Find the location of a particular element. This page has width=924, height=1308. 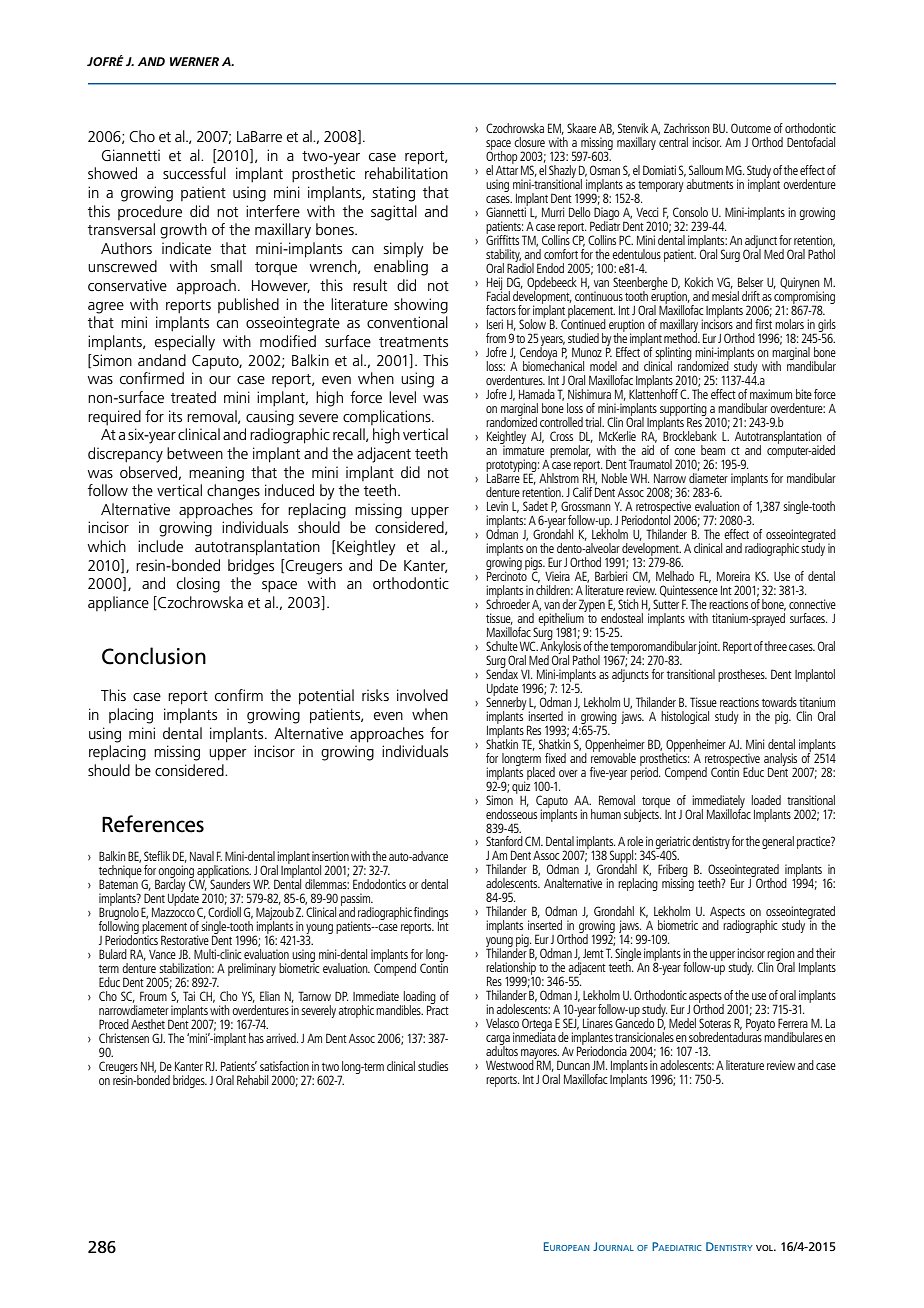

pigs is located at coordinates (535, 564).
